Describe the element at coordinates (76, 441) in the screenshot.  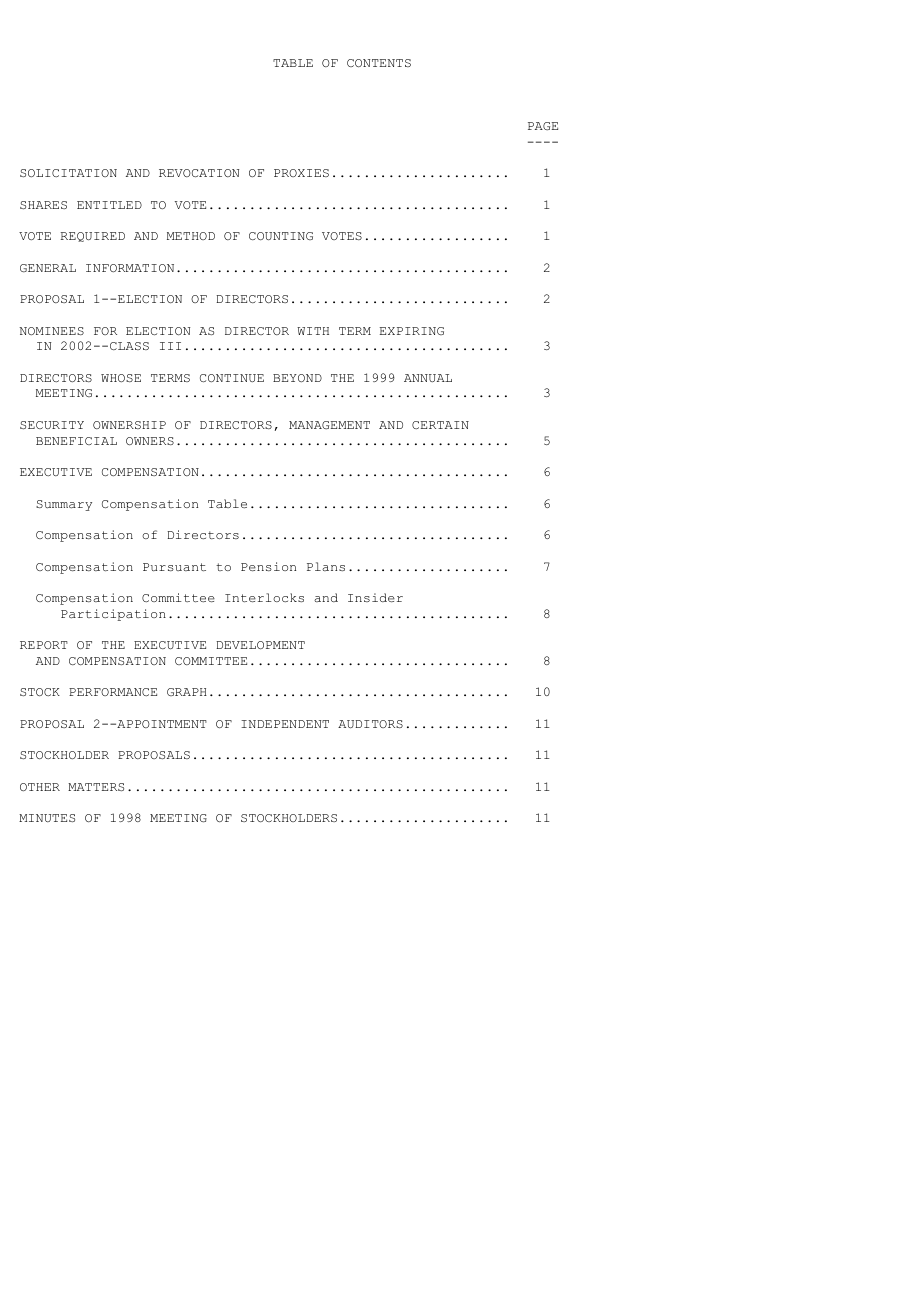
I see `BENEFICIAL` at that location.
